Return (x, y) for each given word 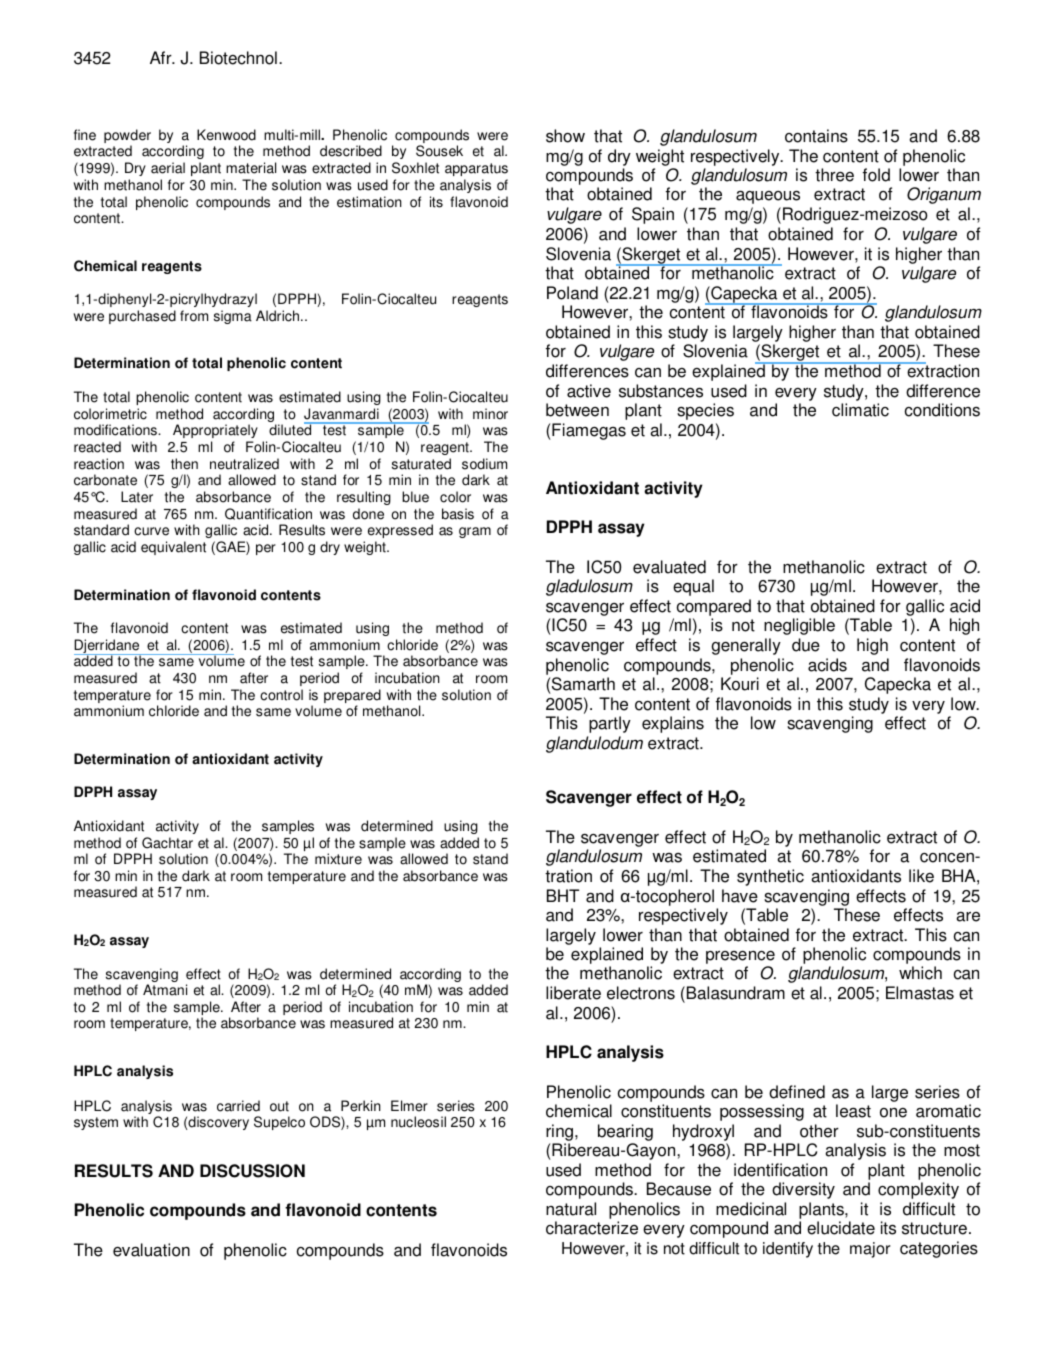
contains (816, 136)
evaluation (151, 1250)
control (281, 695)
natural (571, 1209)
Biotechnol (238, 58)
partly (610, 724)
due (806, 645)
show (565, 136)
